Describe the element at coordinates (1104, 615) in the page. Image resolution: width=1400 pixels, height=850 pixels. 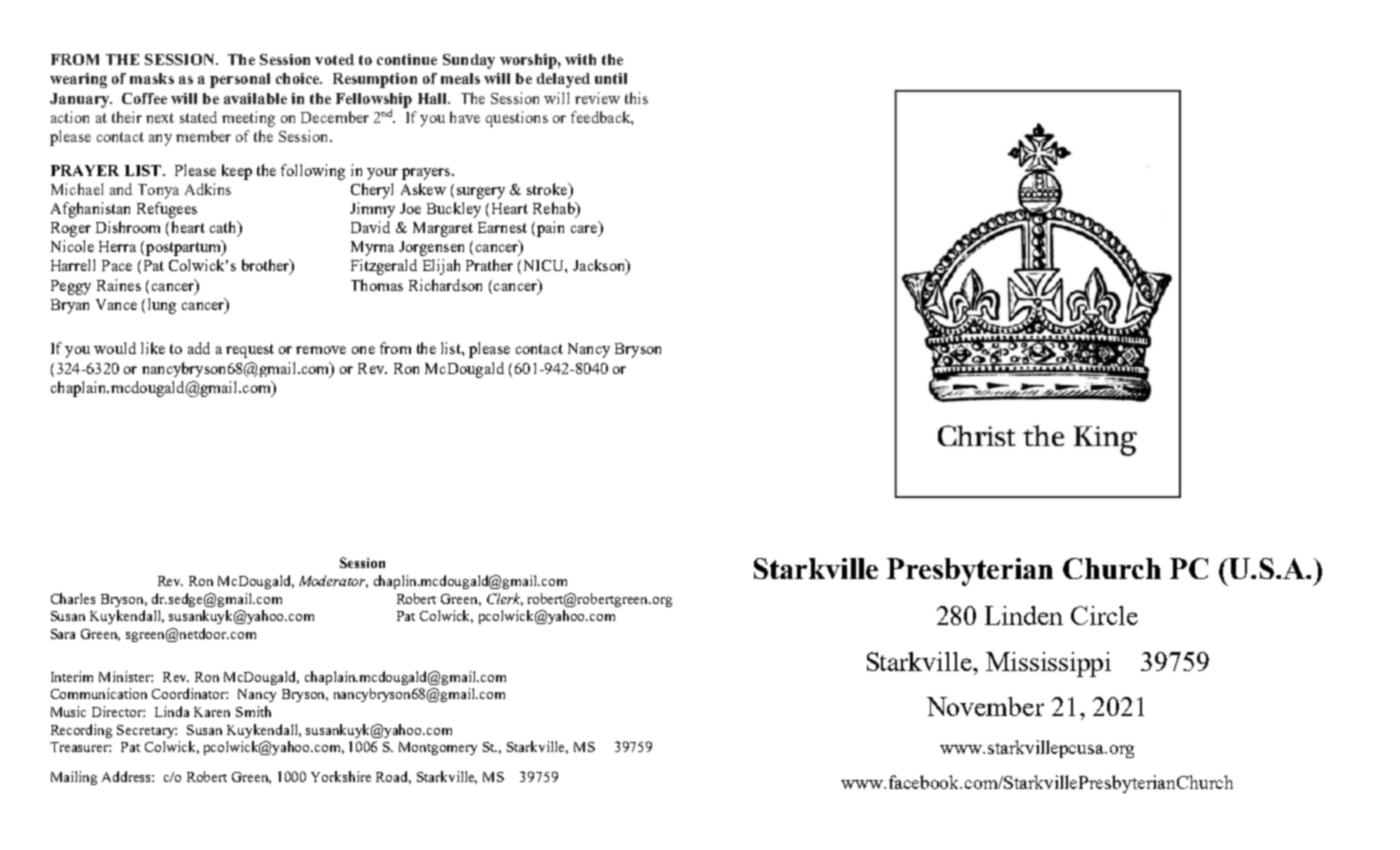
I see `Circle` at that location.
